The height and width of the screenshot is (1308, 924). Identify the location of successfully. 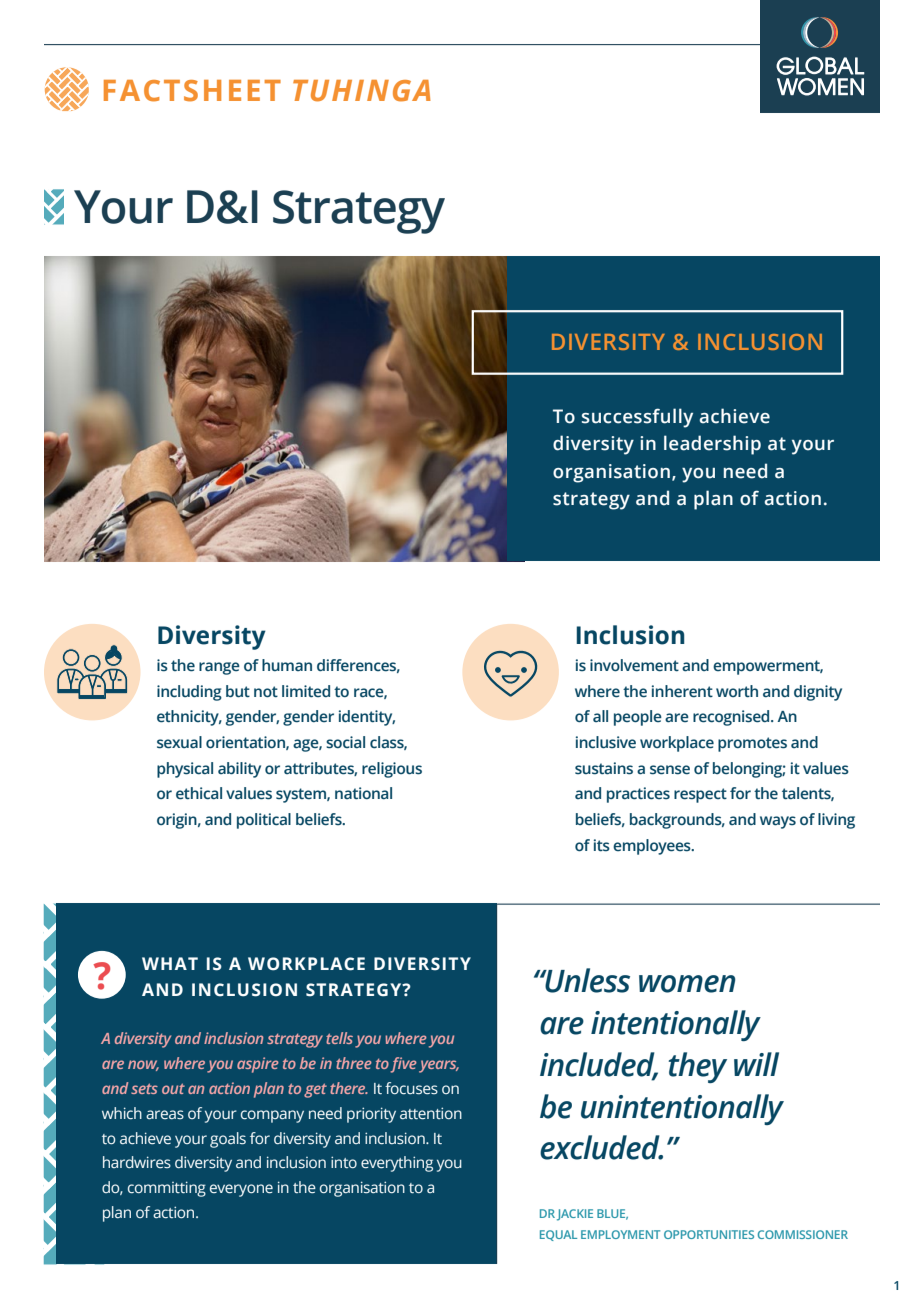
(637, 418).
